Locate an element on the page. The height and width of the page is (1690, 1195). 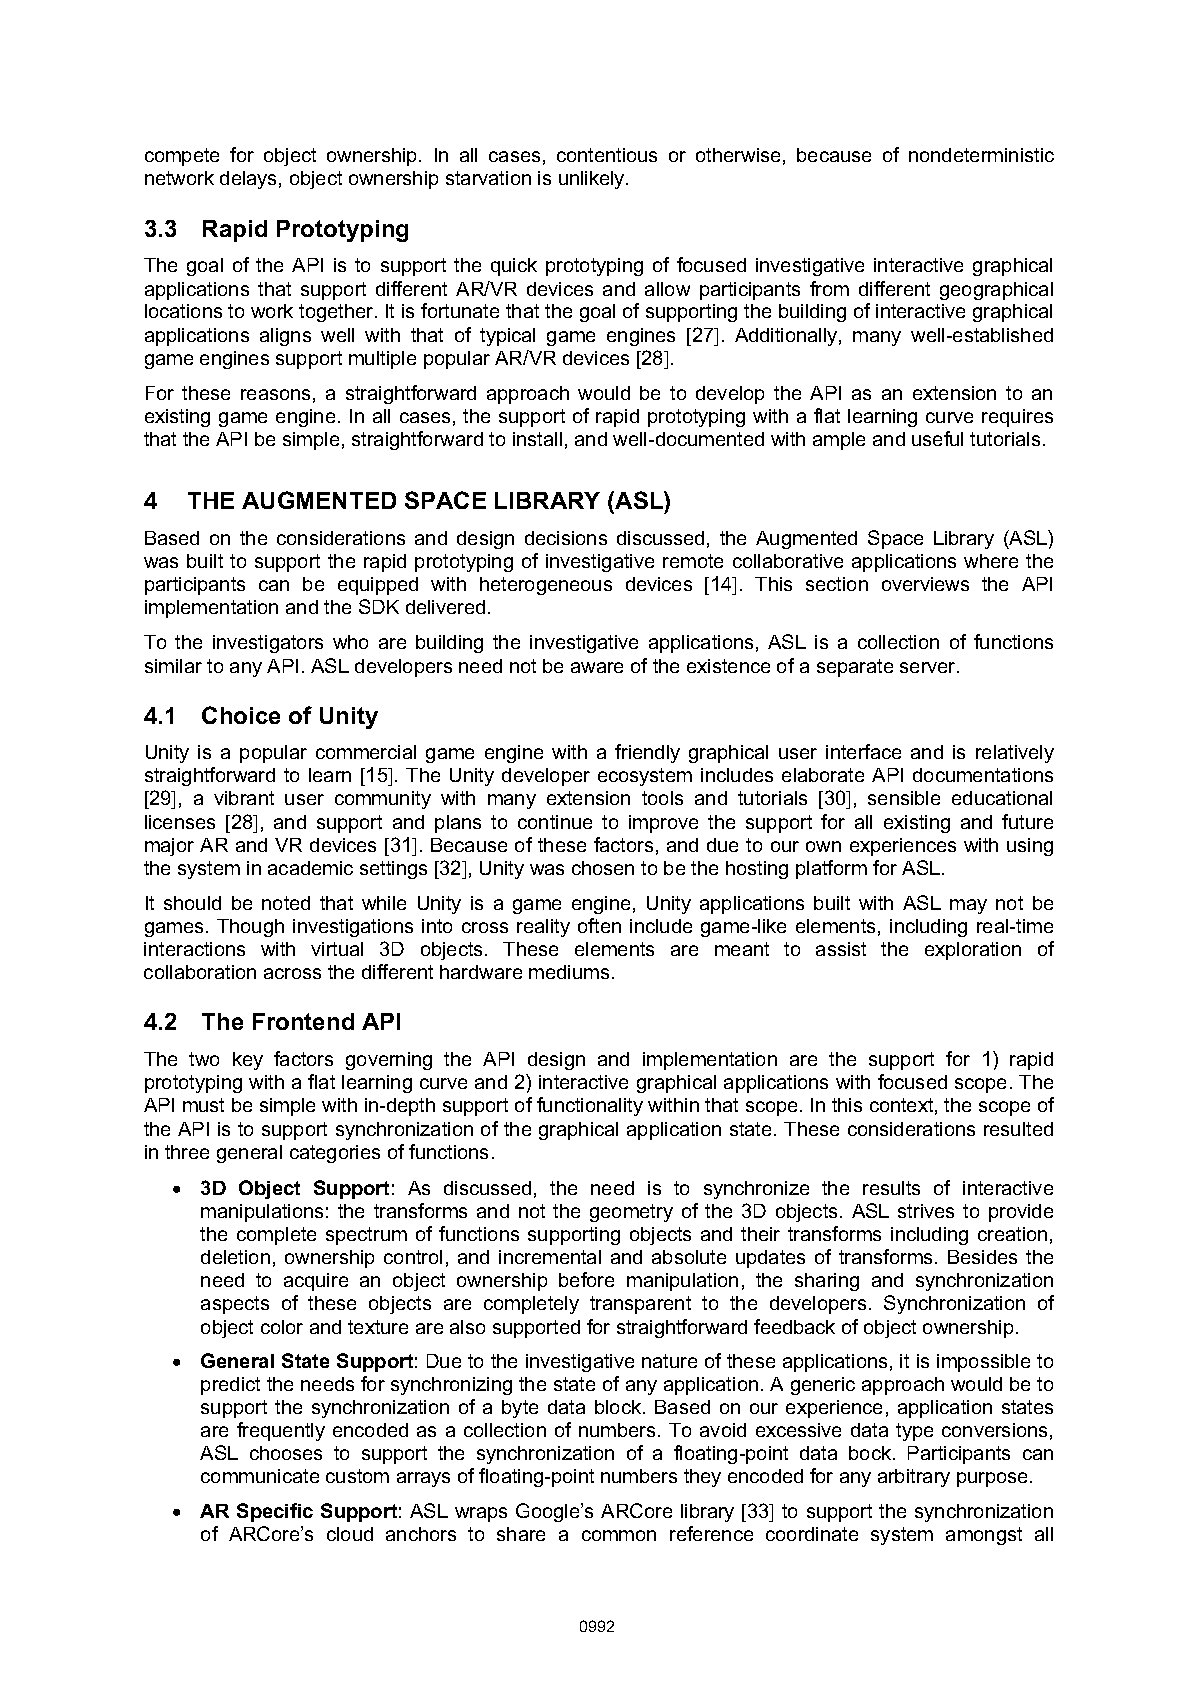
compete is located at coordinates (182, 157).
